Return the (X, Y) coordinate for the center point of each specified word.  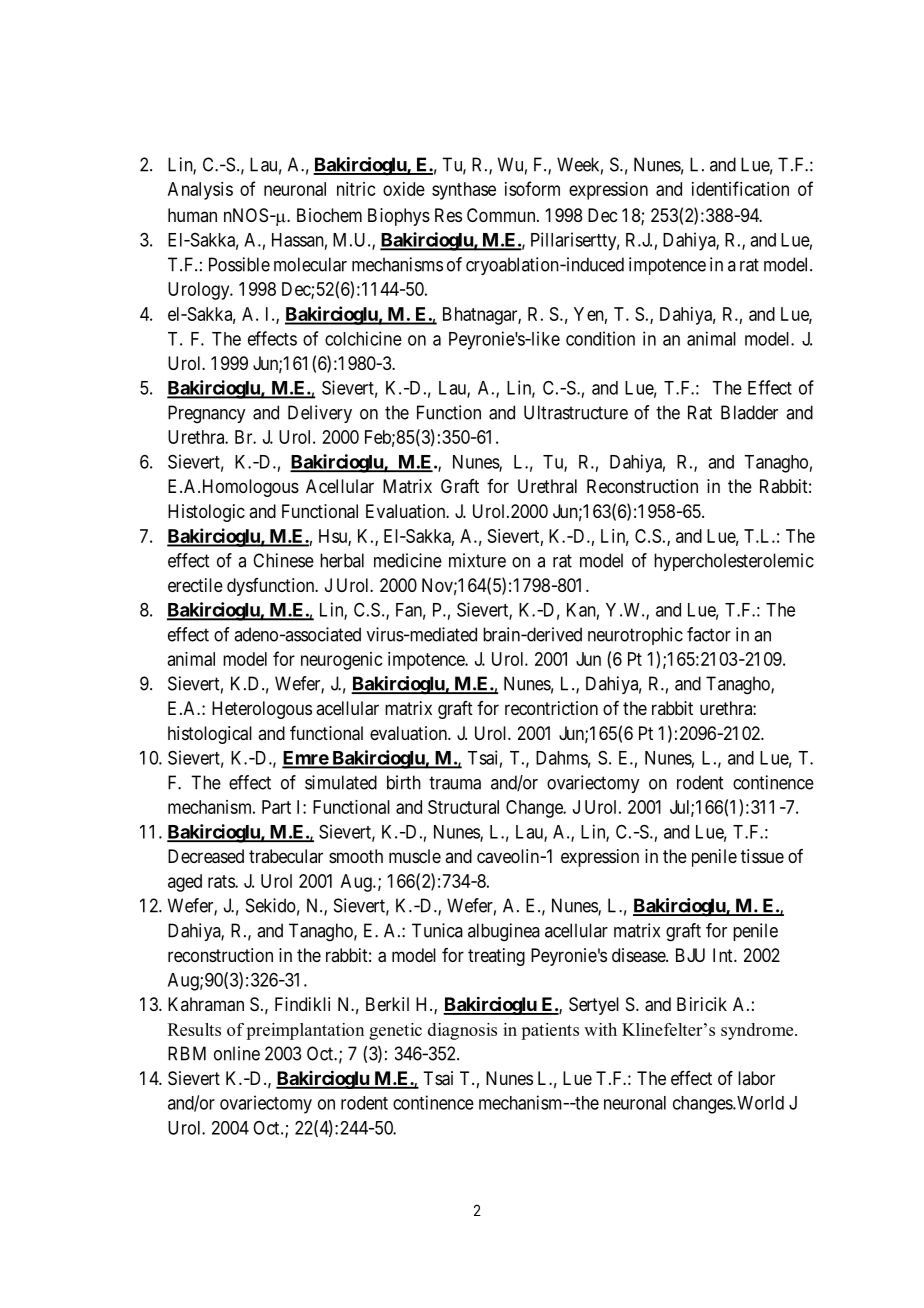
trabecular (286, 856)
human (192, 215)
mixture (477, 560)
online (237, 1053)
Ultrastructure (576, 412)
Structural (463, 807)
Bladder (749, 412)
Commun (502, 215)
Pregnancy (206, 414)
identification (740, 188)
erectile (195, 585)
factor (709, 634)
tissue (762, 856)
